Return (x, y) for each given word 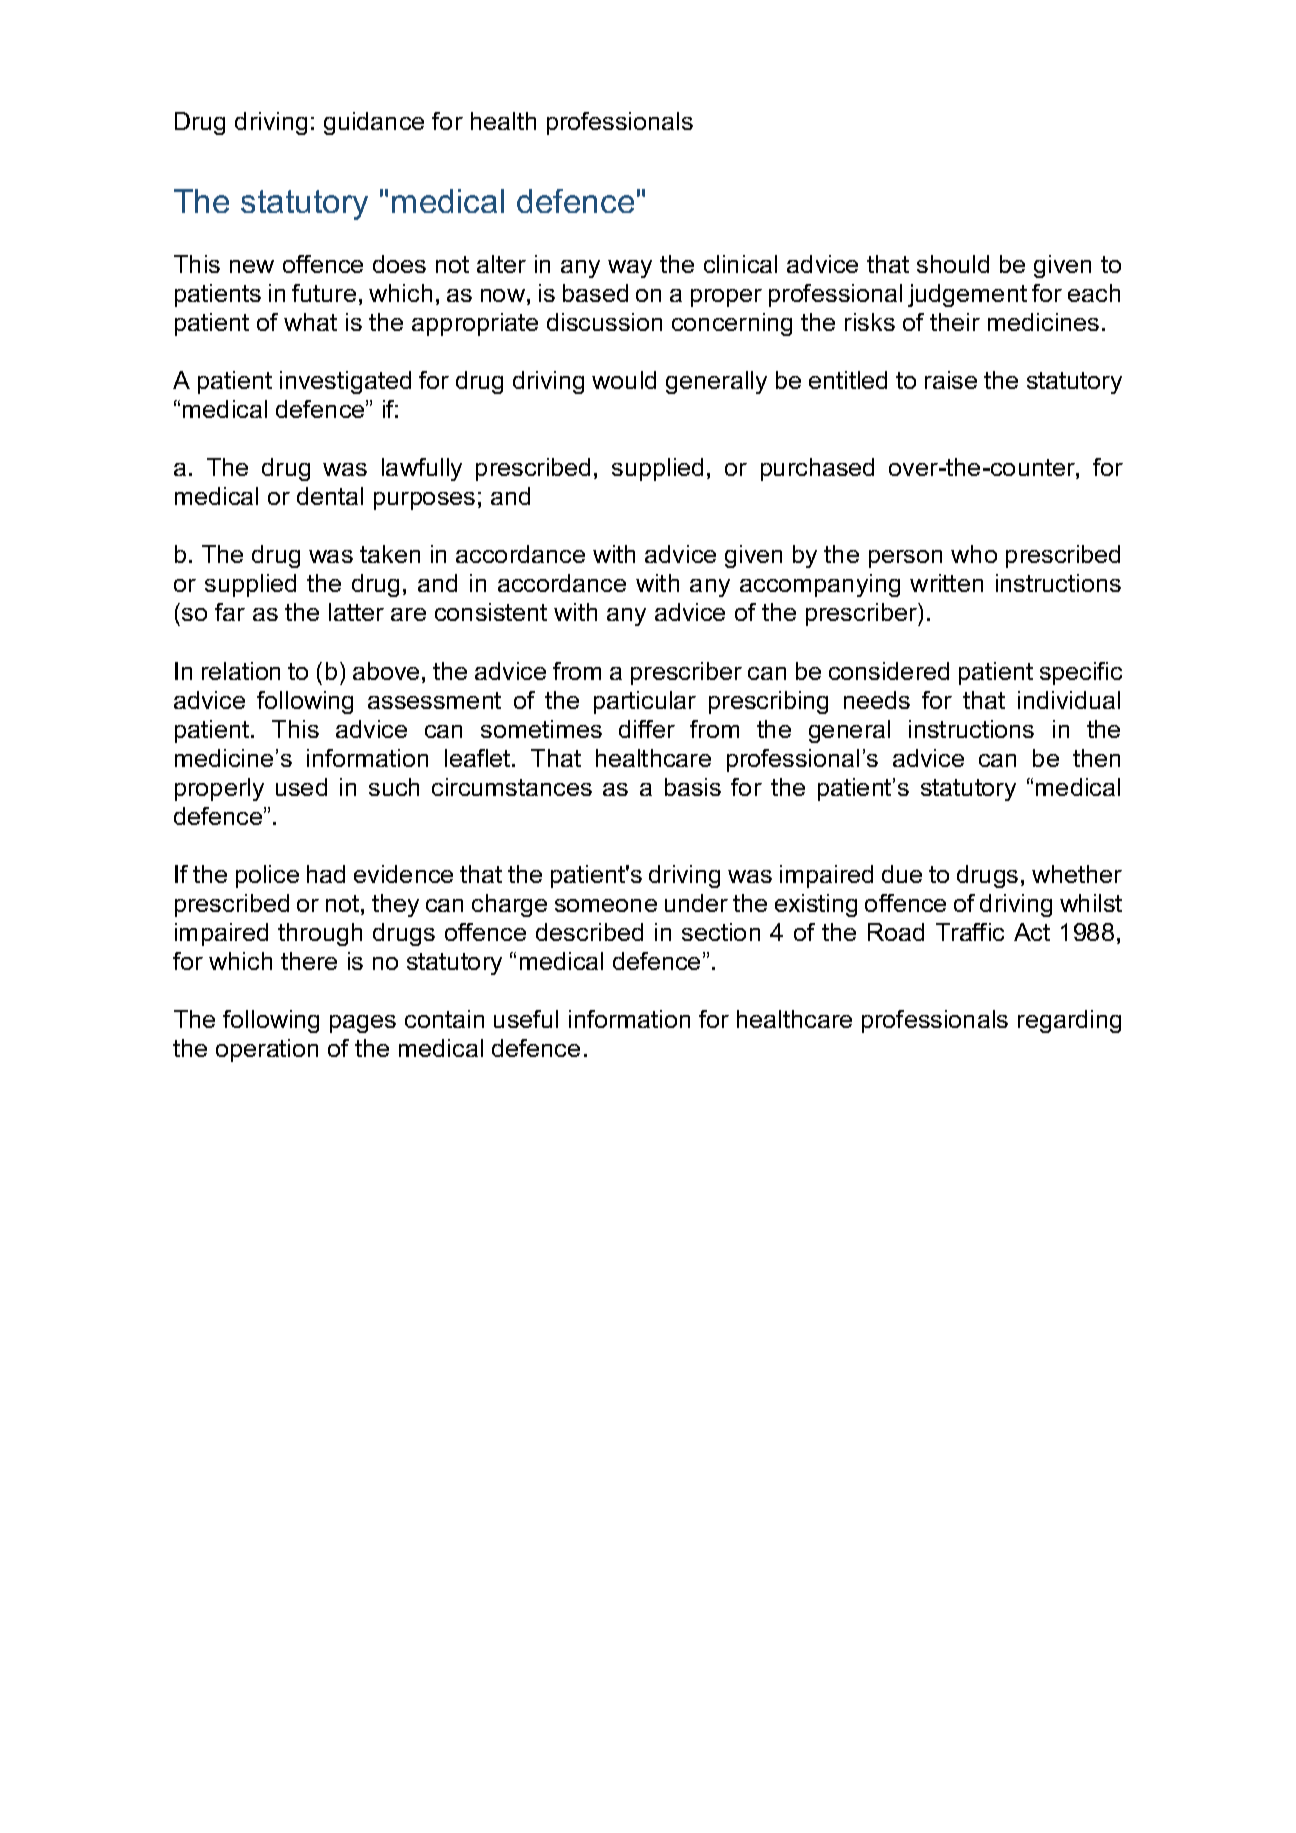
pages (363, 1024)
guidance (374, 123)
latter (356, 612)
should (953, 264)
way (630, 269)
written (946, 583)
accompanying (820, 585)
